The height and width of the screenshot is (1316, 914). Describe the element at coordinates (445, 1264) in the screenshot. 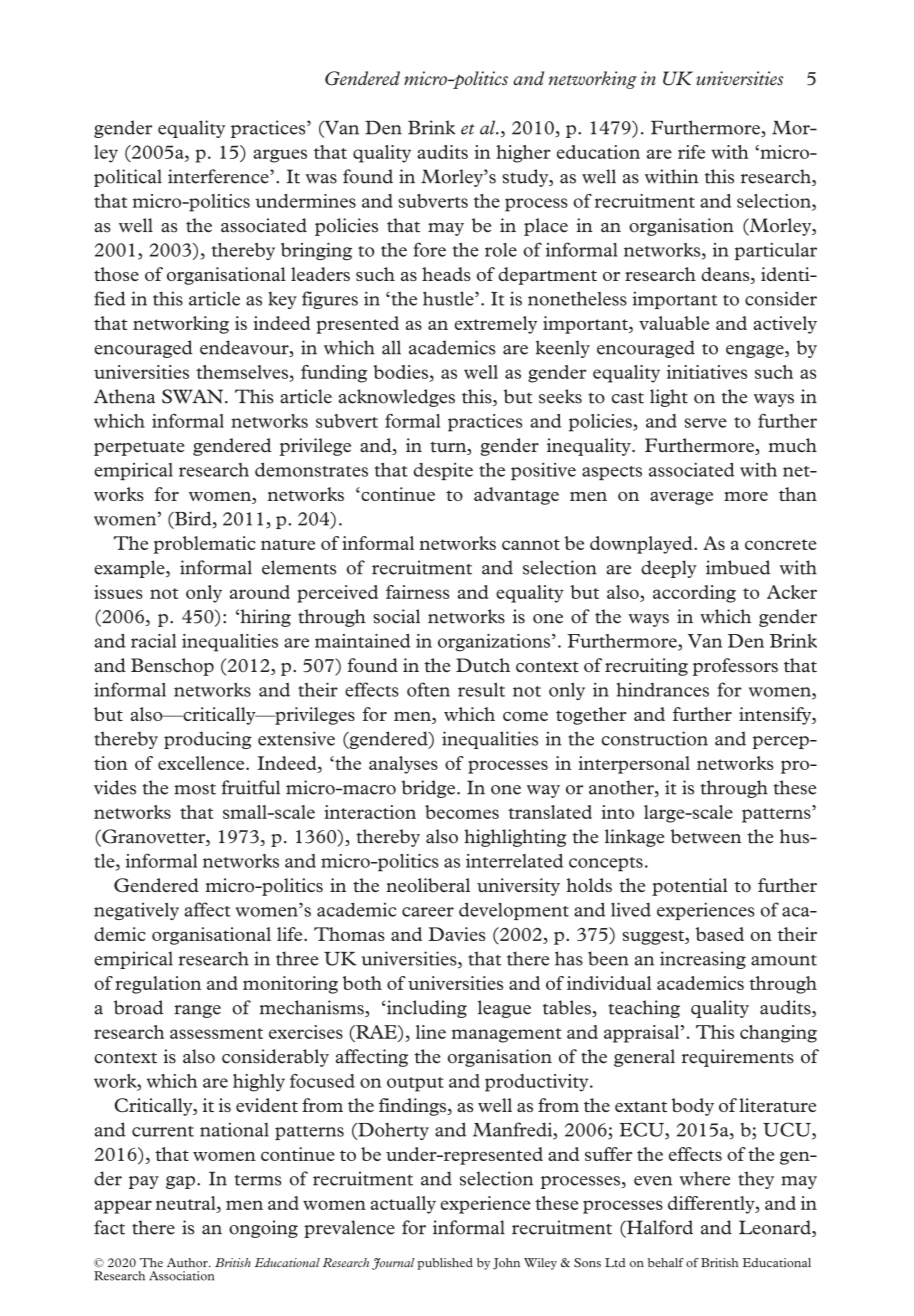

I see `published` at that location.
